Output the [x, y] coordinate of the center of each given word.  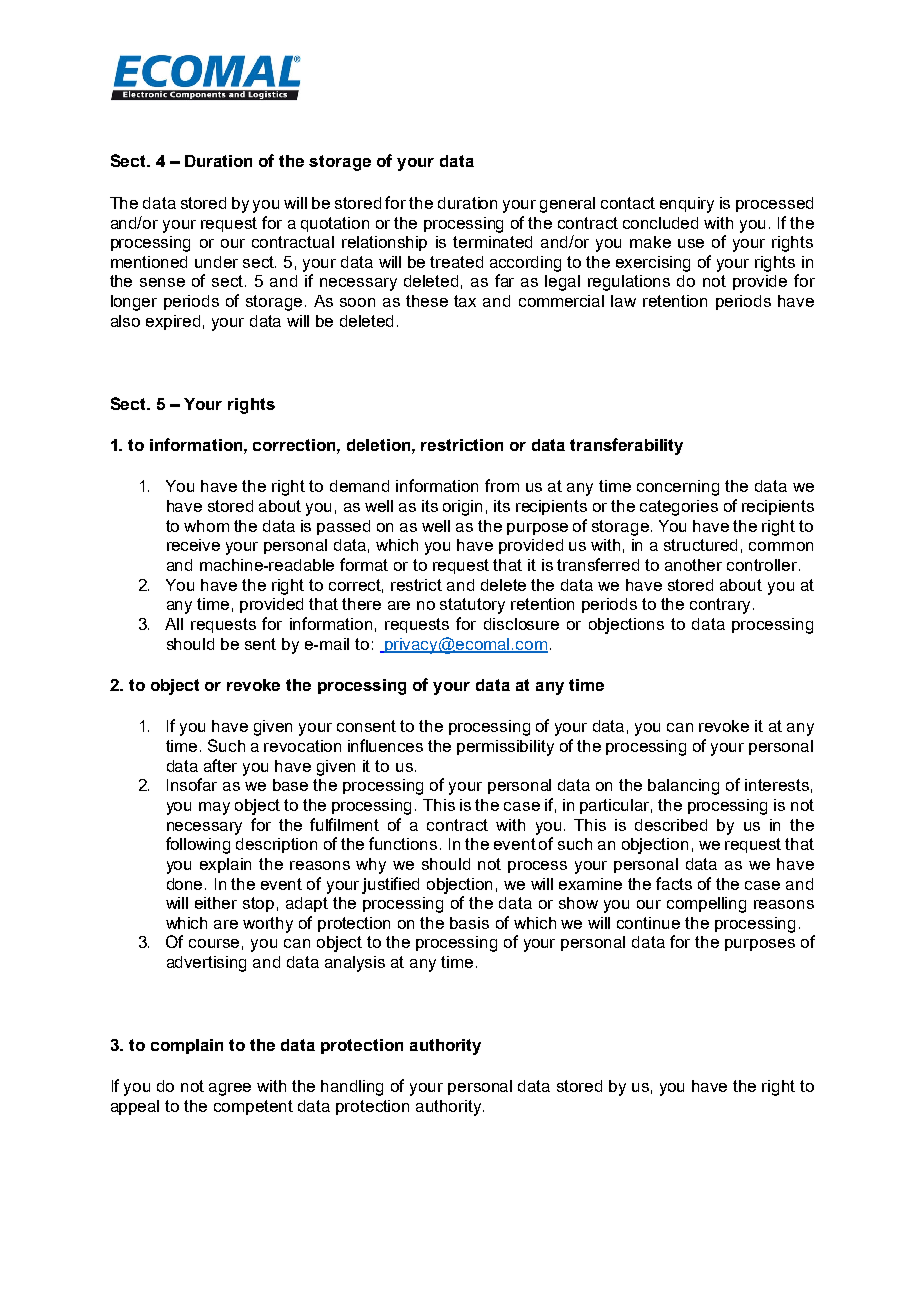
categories [679, 508]
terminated [492, 242]
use [691, 243]
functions [403, 843]
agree [230, 1089]
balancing [683, 787]
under [216, 262]
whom [206, 526]
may [214, 808]
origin [462, 508]
